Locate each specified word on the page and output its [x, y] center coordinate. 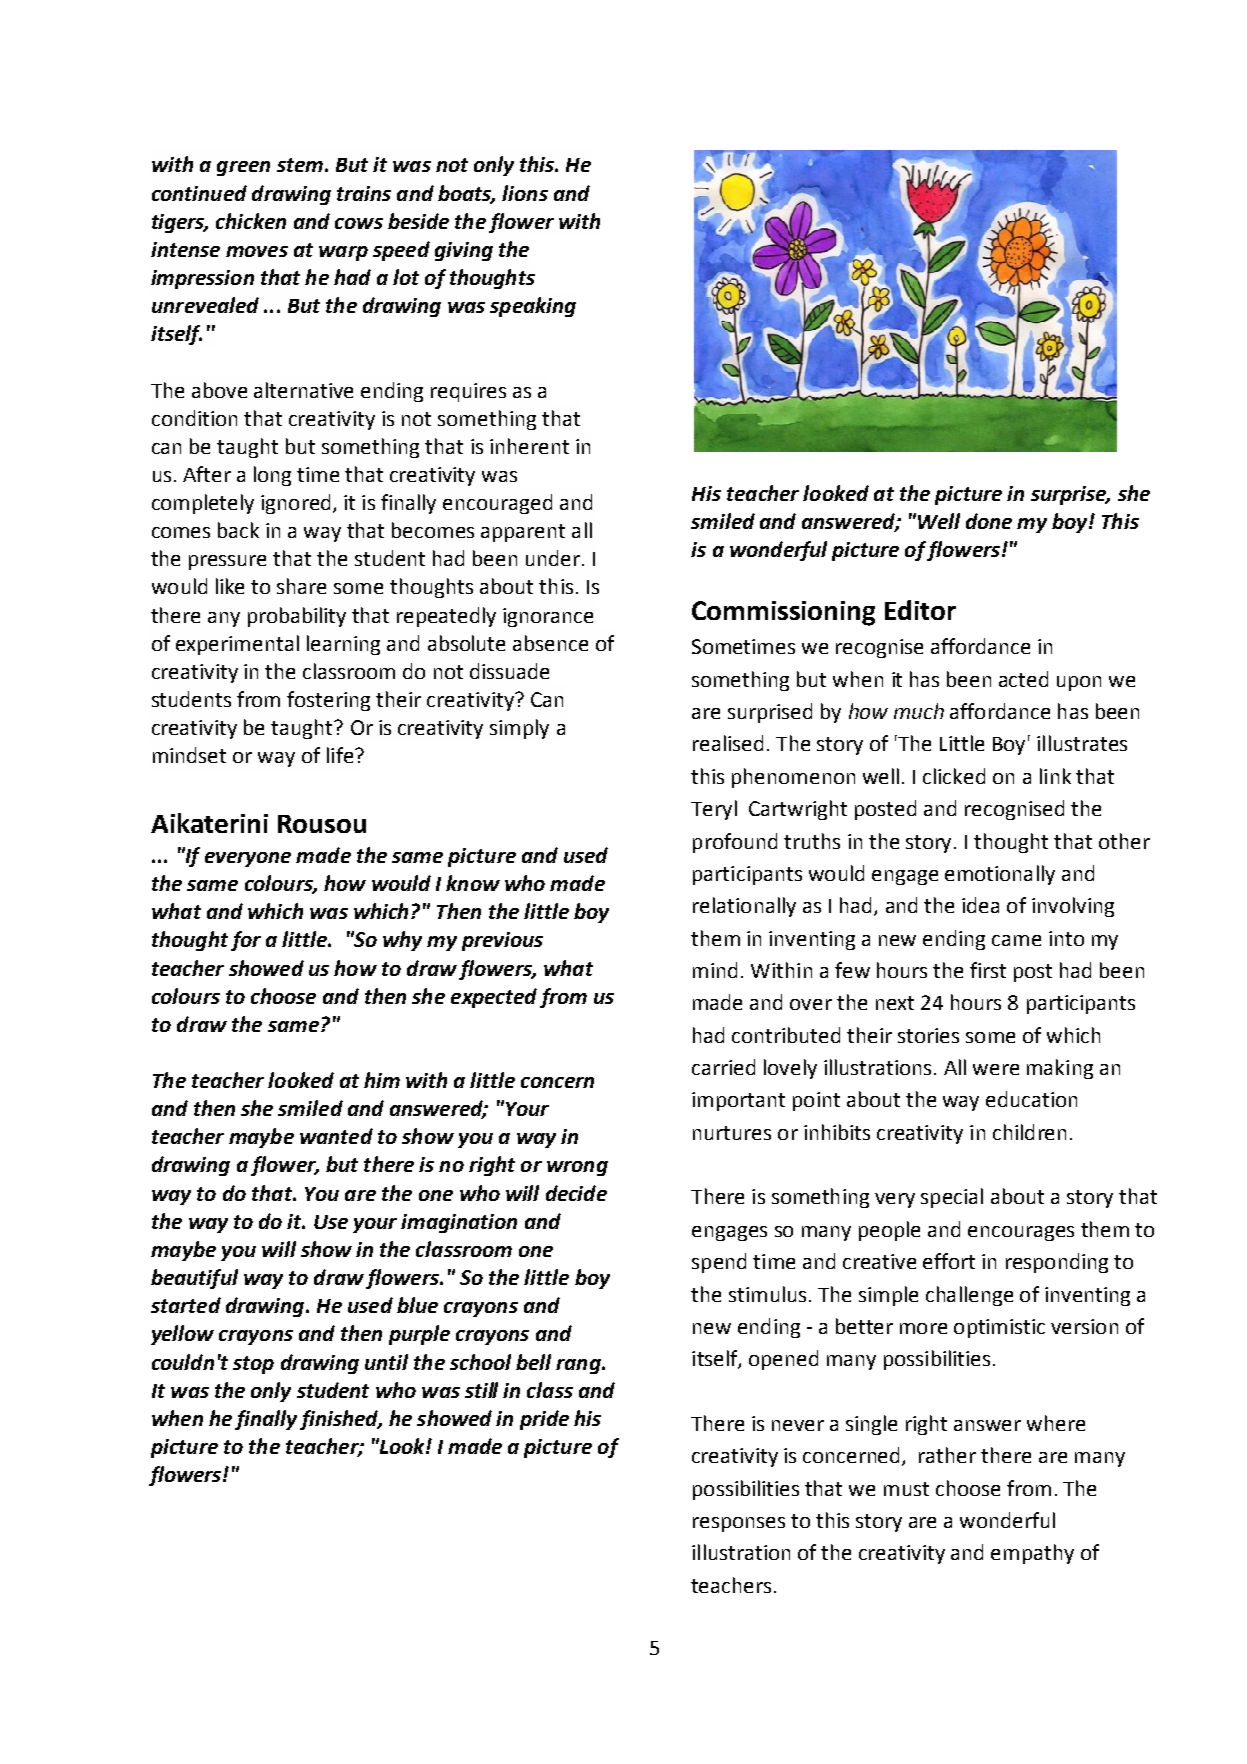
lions [525, 193]
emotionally [1000, 875]
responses [739, 1524]
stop [253, 1365]
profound [735, 843]
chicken [251, 221]
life [341, 755]
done [989, 521]
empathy [1032, 1554]
